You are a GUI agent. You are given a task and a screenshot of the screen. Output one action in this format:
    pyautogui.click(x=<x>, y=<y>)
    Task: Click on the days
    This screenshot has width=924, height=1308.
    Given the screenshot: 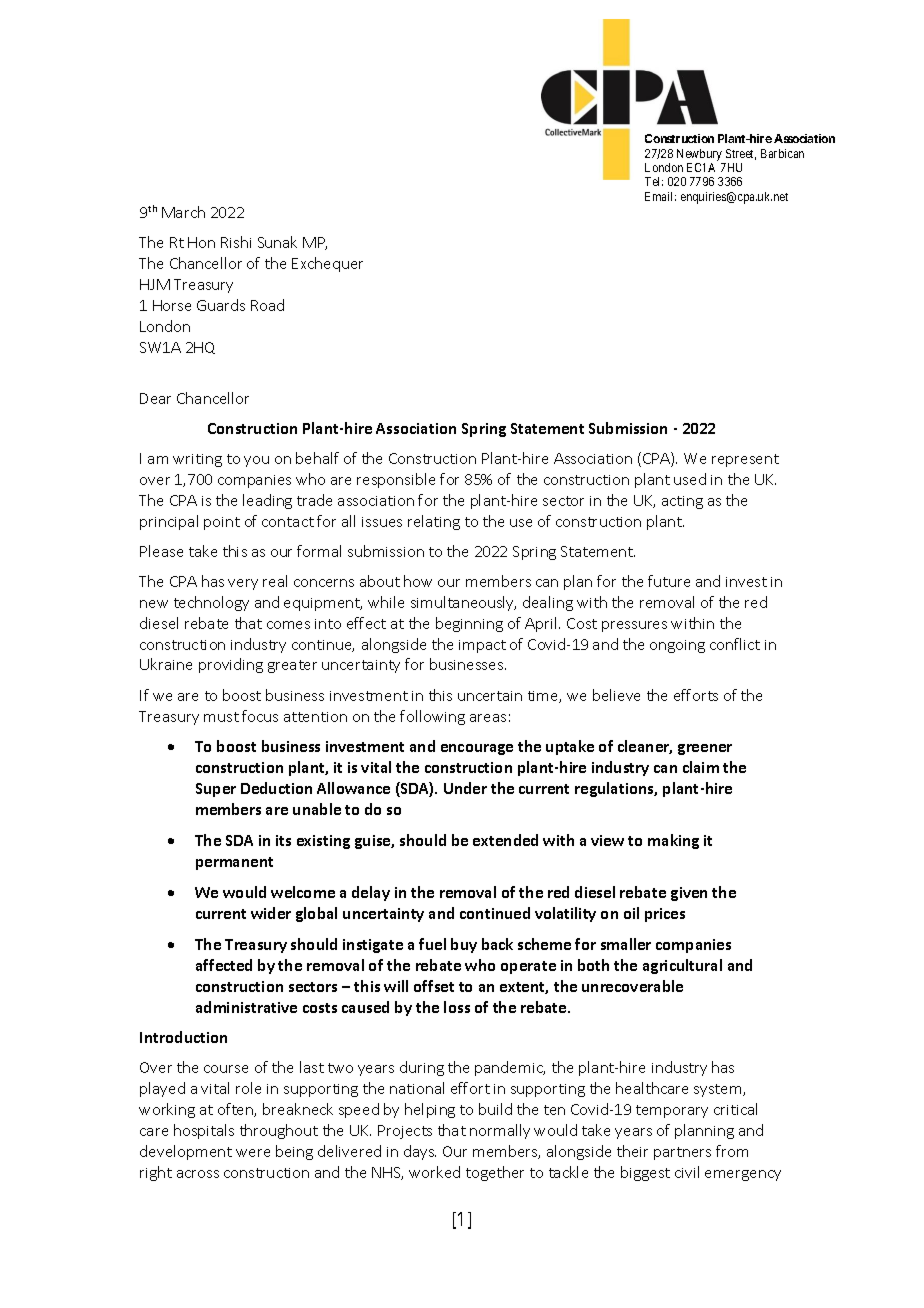 What is the action you would take?
    pyautogui.click(x=420, y=1152)
